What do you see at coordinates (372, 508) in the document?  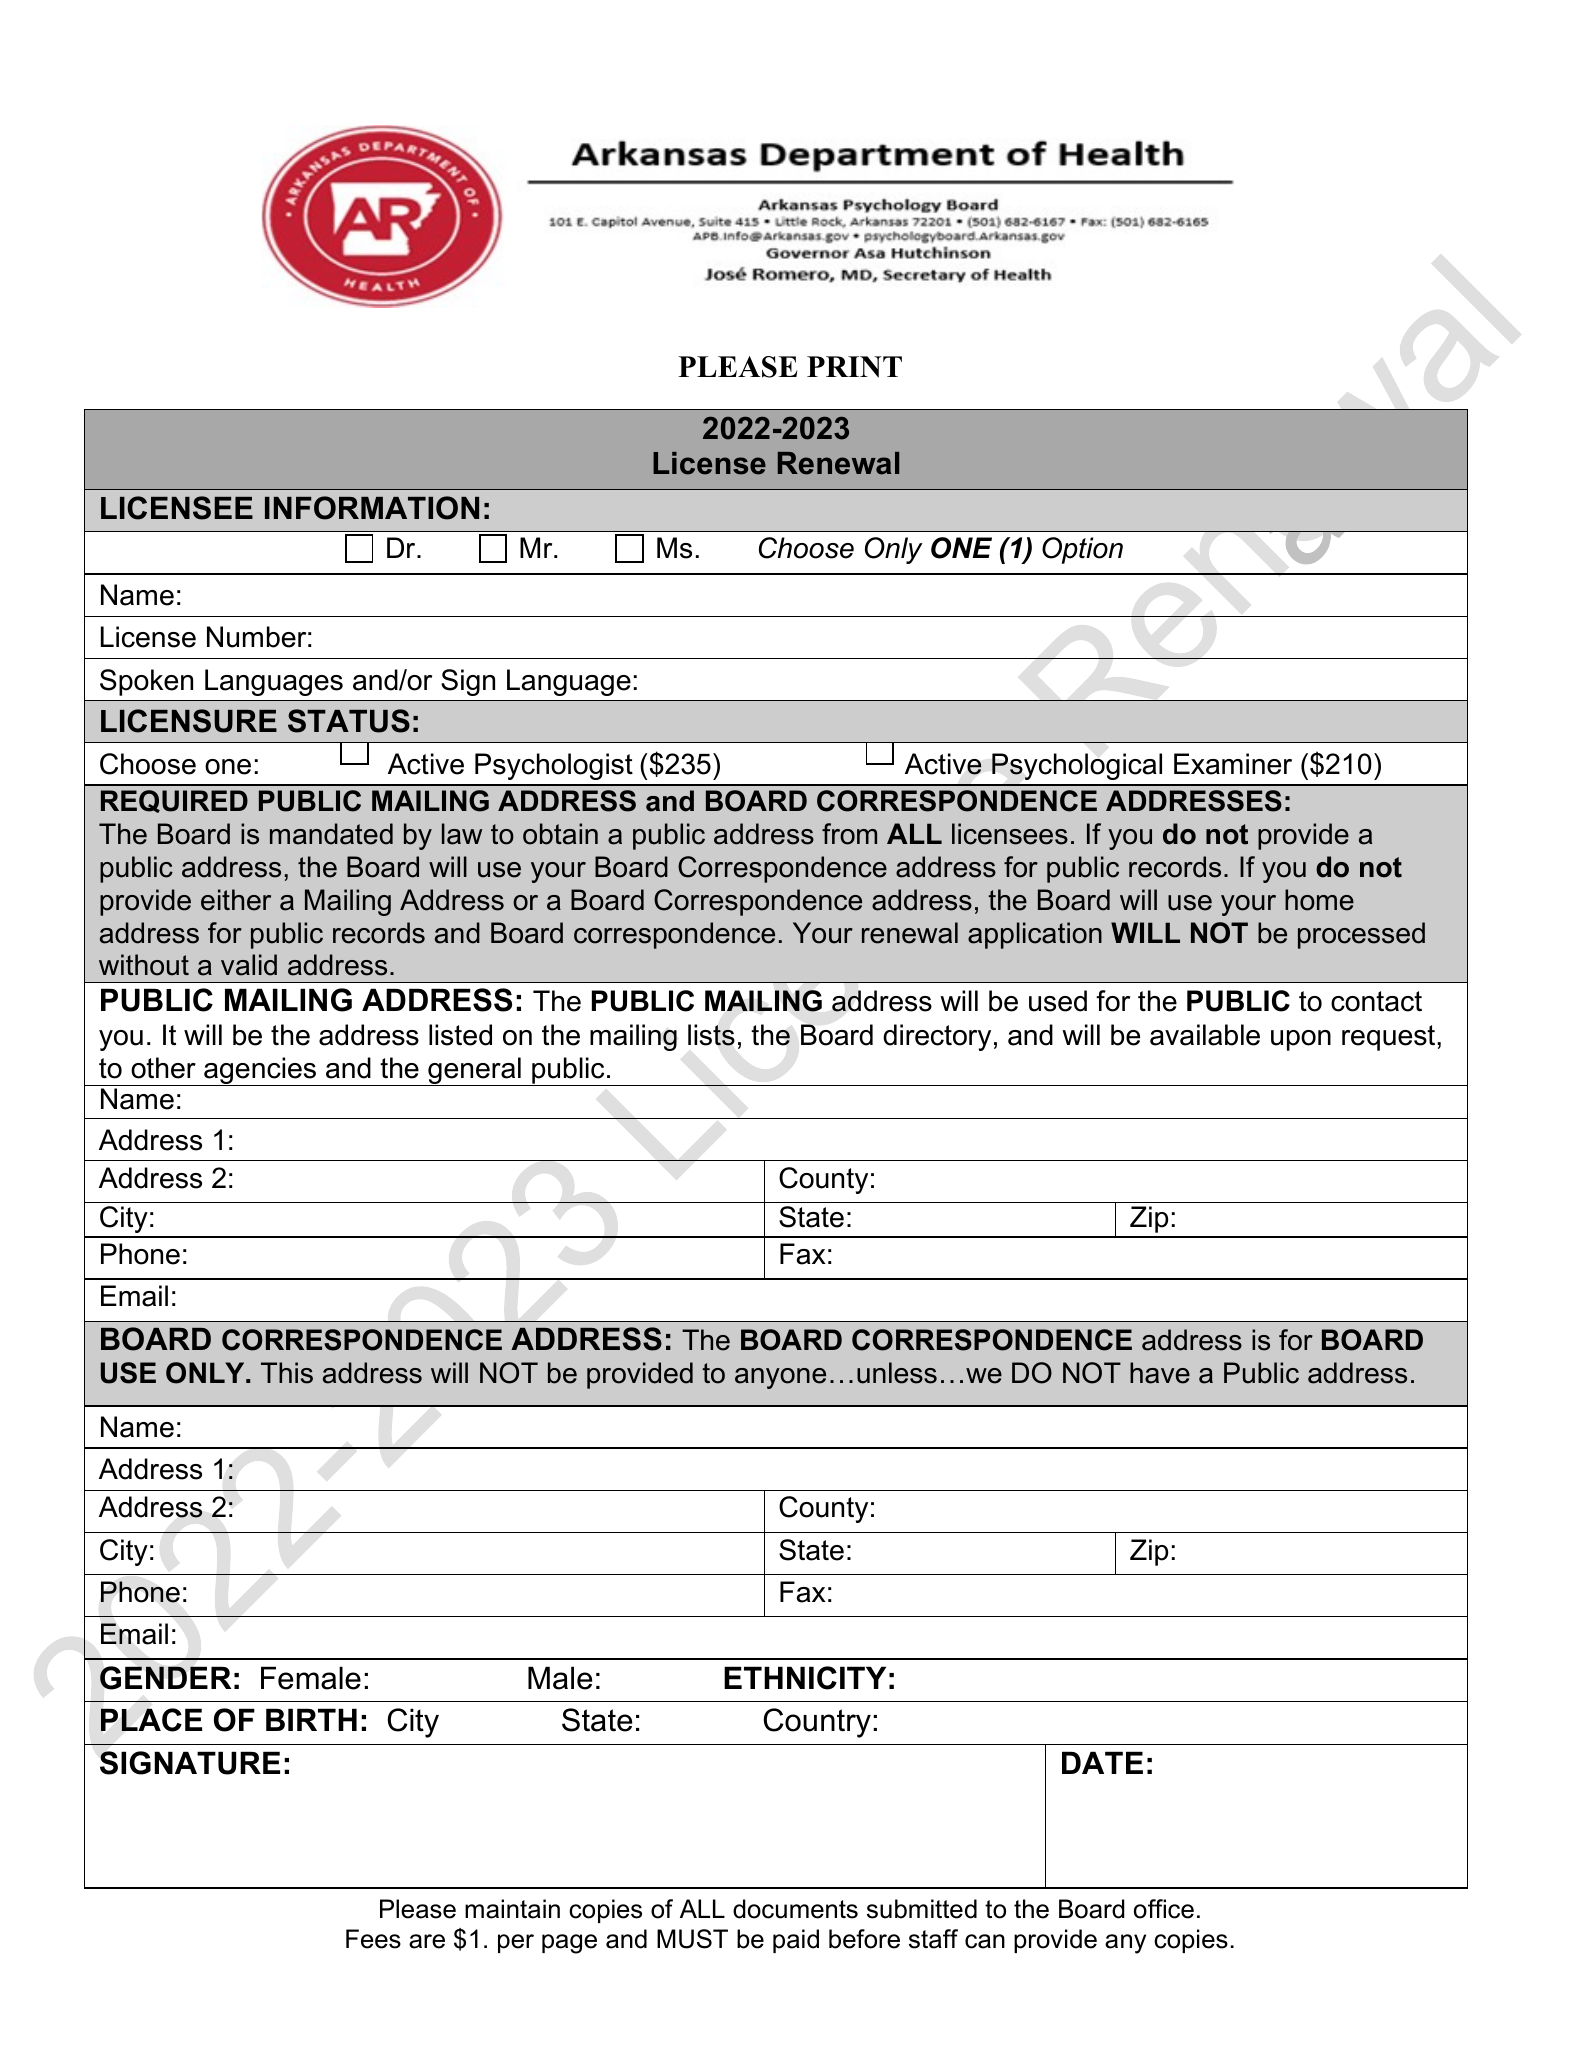 I see `INFORMATION` at bounding box center [372, 508].
